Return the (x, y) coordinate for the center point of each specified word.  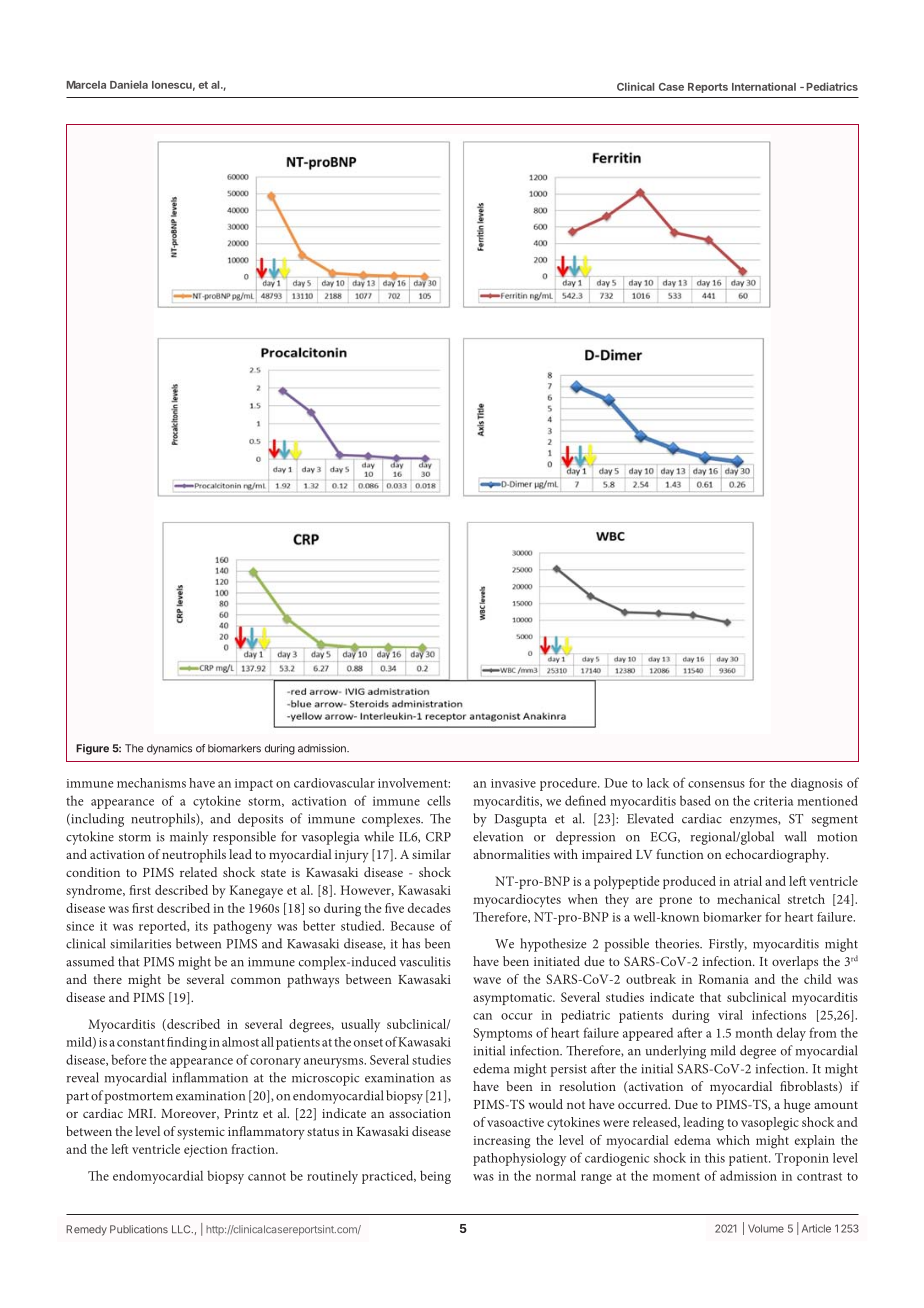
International (764, 86)
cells (439, 800)
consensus (716, 784)
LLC (182, 1229)
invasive (513, 783)
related (198, 872)
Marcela (86, 85)
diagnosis (817, 784)
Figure (92, 749)
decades (429, 908)
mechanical (748, 899)
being (435, 1177)
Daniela (129, 84)
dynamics (169, 749)
